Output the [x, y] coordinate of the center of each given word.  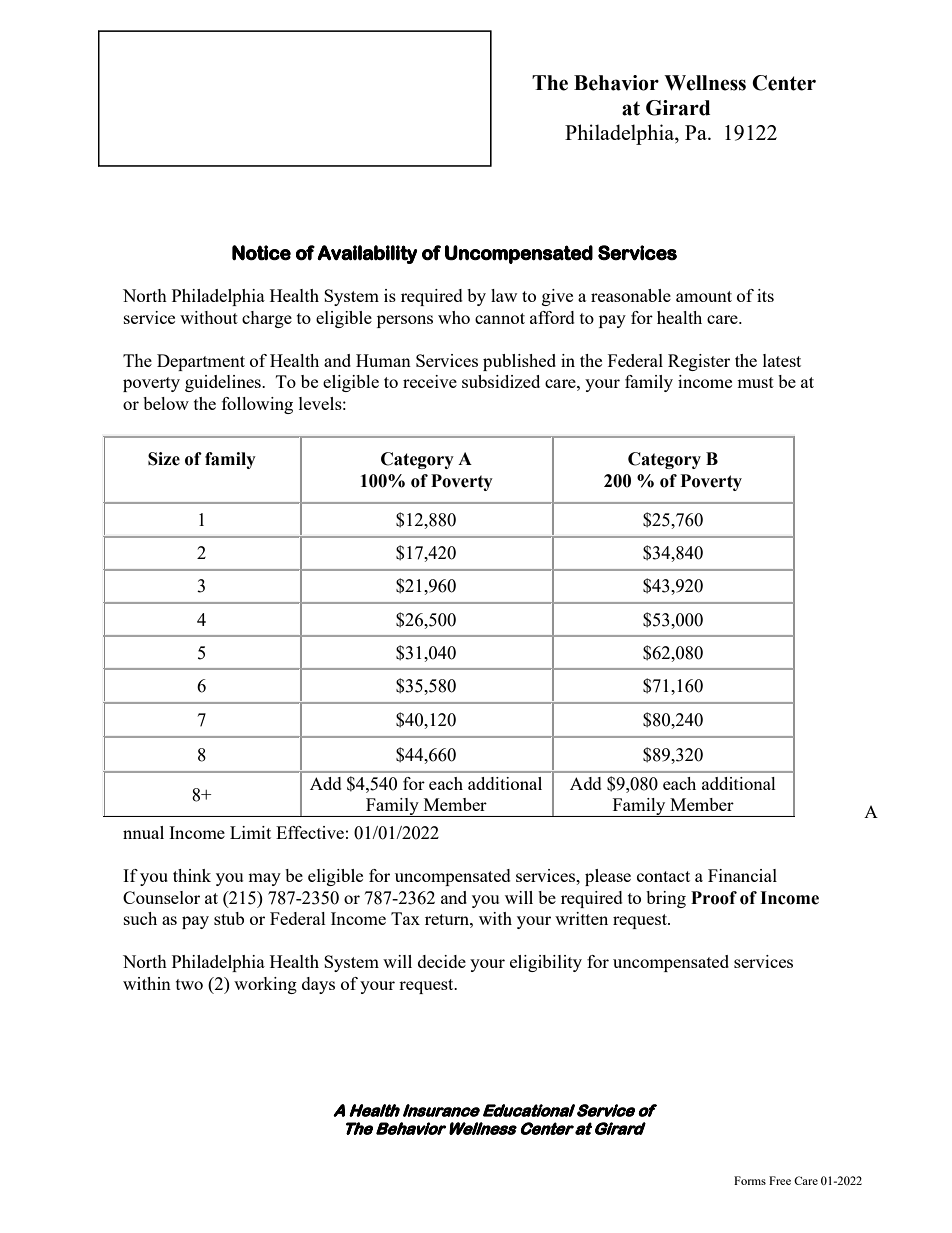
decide [442, 961]
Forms [750, 1180]
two [189, 984]
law [504, 295]
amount [704, 296]
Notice [261, 253]
